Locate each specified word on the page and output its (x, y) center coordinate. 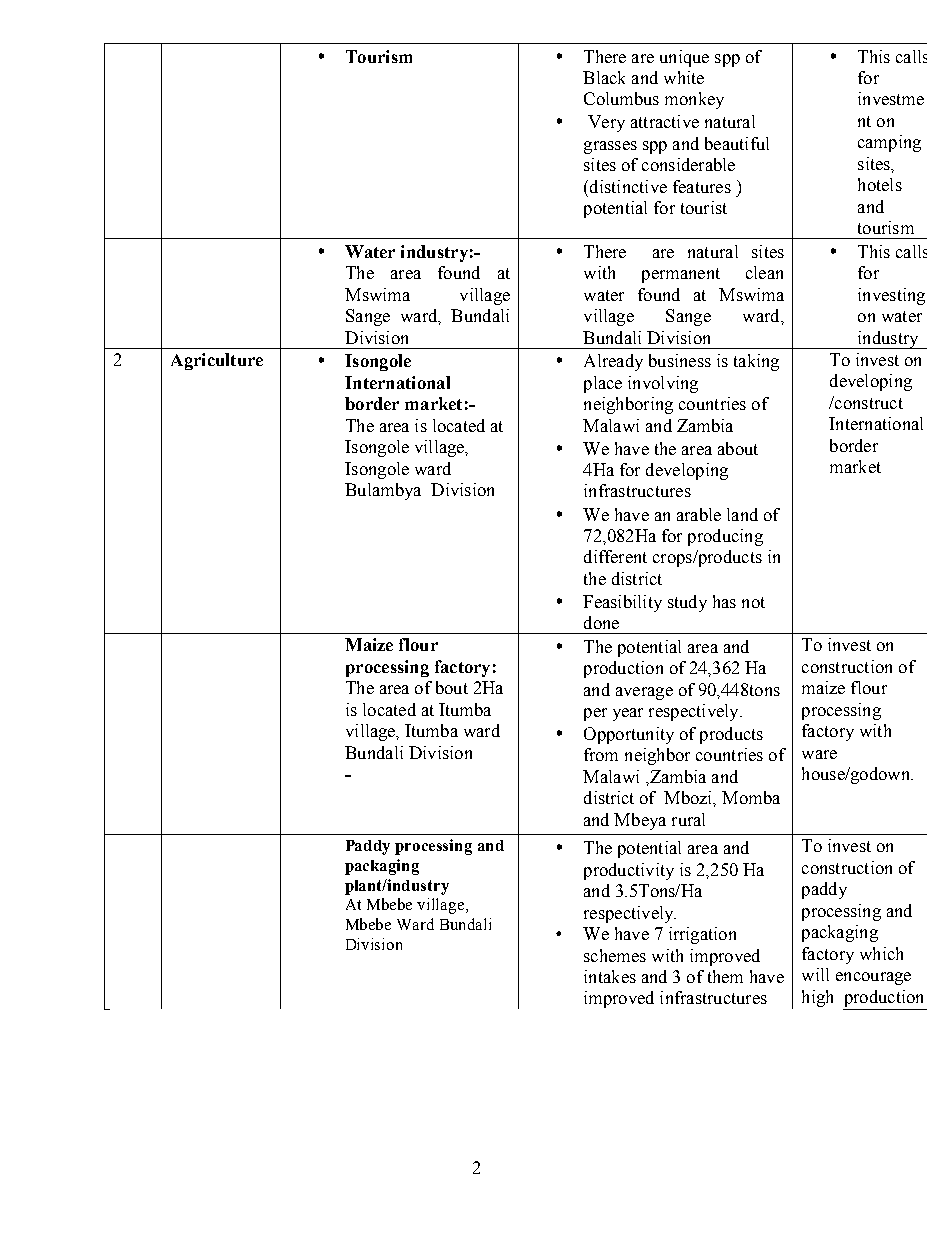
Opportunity (629, 735)
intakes (610, 976)
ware (819, 754)
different (615, 556)
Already (613, 362)
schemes (615, 955)
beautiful (737, 143)
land (742, 514)
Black (604, 77)
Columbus (621, 98)
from (601, 754)
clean (764, 272)
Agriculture (217, 361)
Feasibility (622, 603)
